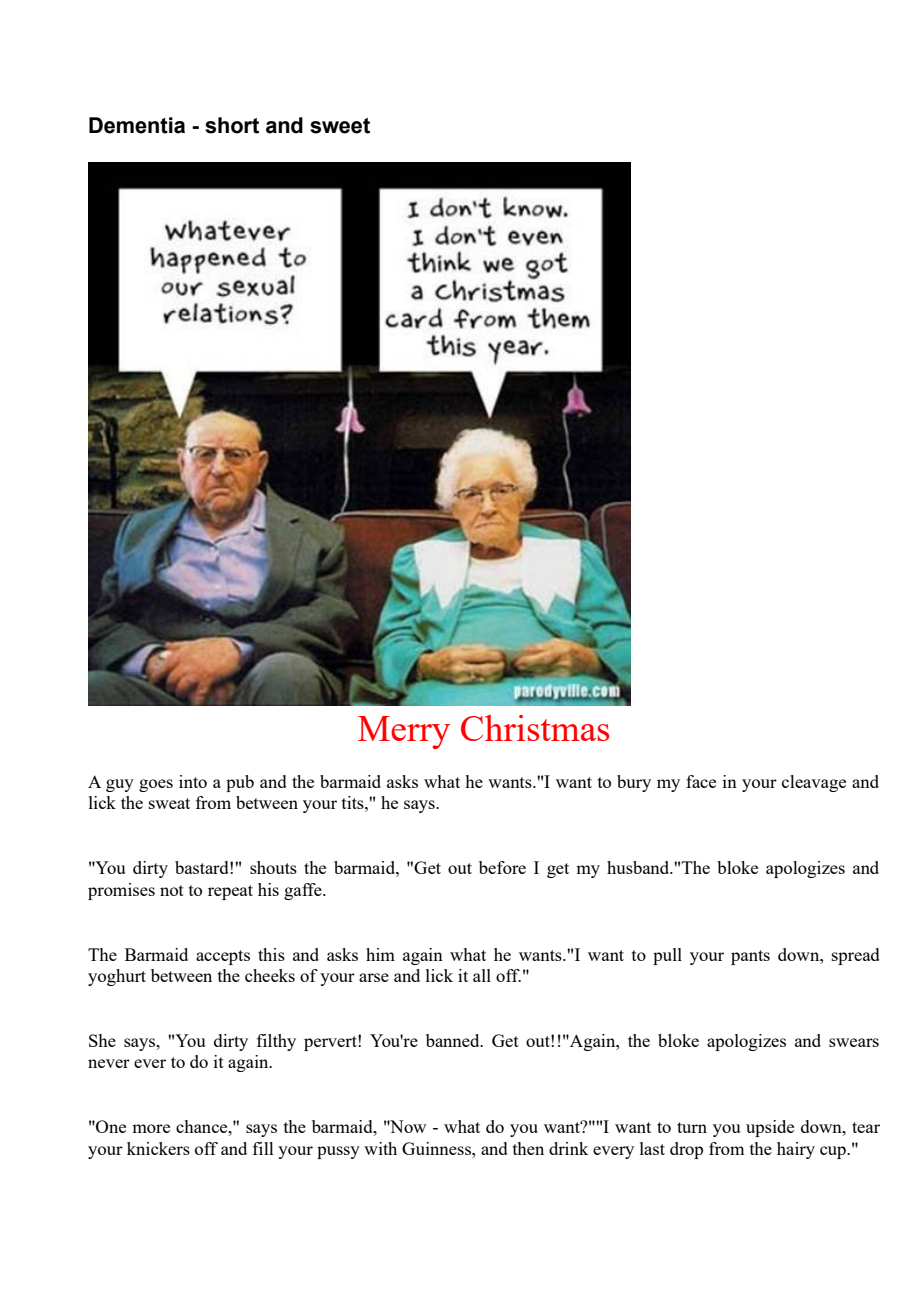 The image size is (924, 1308). Describe the element at coordinates (232, 125) in the screenshot. I see `short` at that location.
